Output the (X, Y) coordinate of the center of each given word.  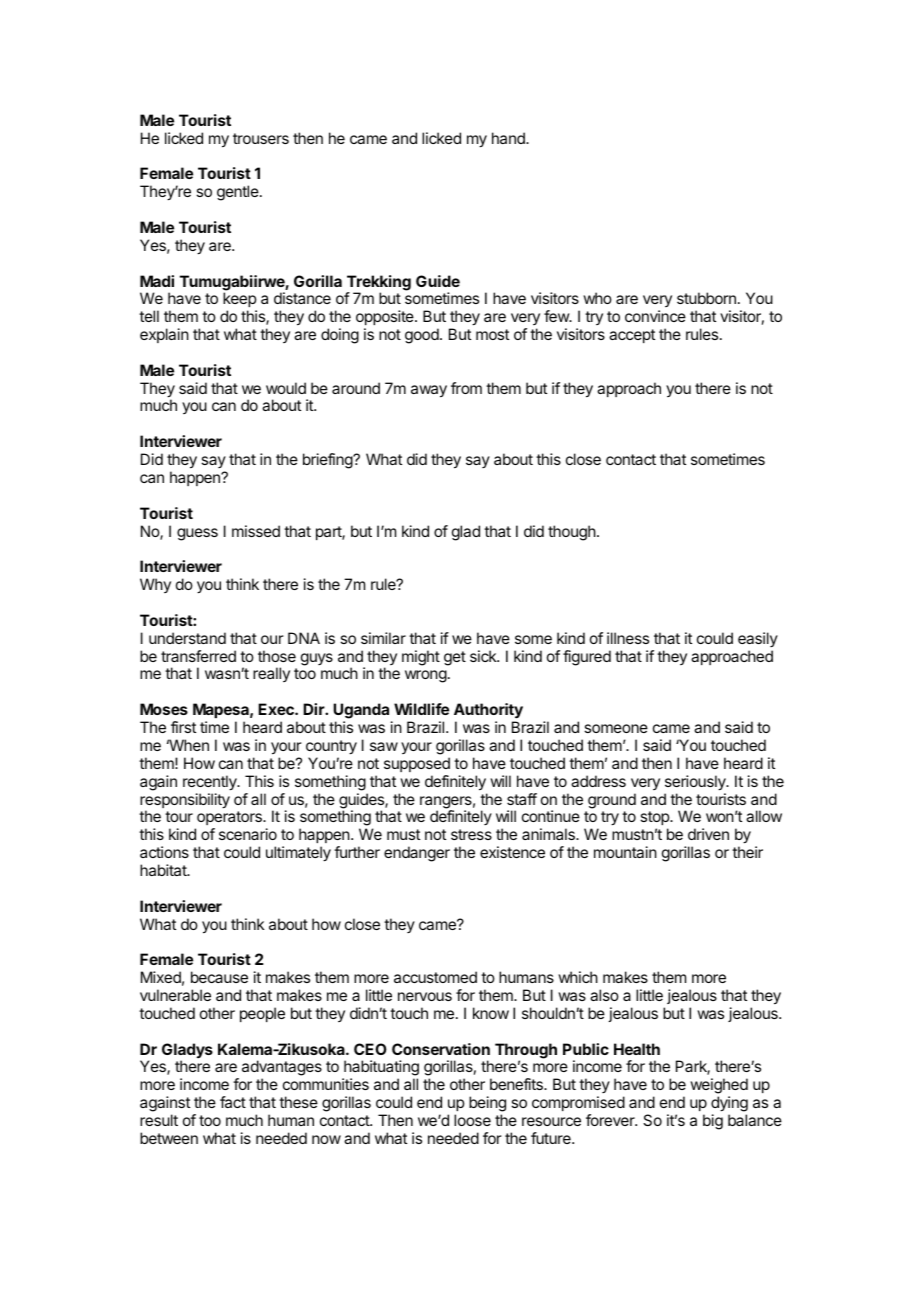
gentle (239, 193)
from (466, 388)
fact (233, 1102)
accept (632, 336)
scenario (248, 834)
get (455, 658)
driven (708, 834)
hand (509, 138)
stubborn (706, 298)
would (286, 388)
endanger (417, 854)
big (713, 1122)
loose (472, 1120)
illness (628, 638)
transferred (198, 656)
